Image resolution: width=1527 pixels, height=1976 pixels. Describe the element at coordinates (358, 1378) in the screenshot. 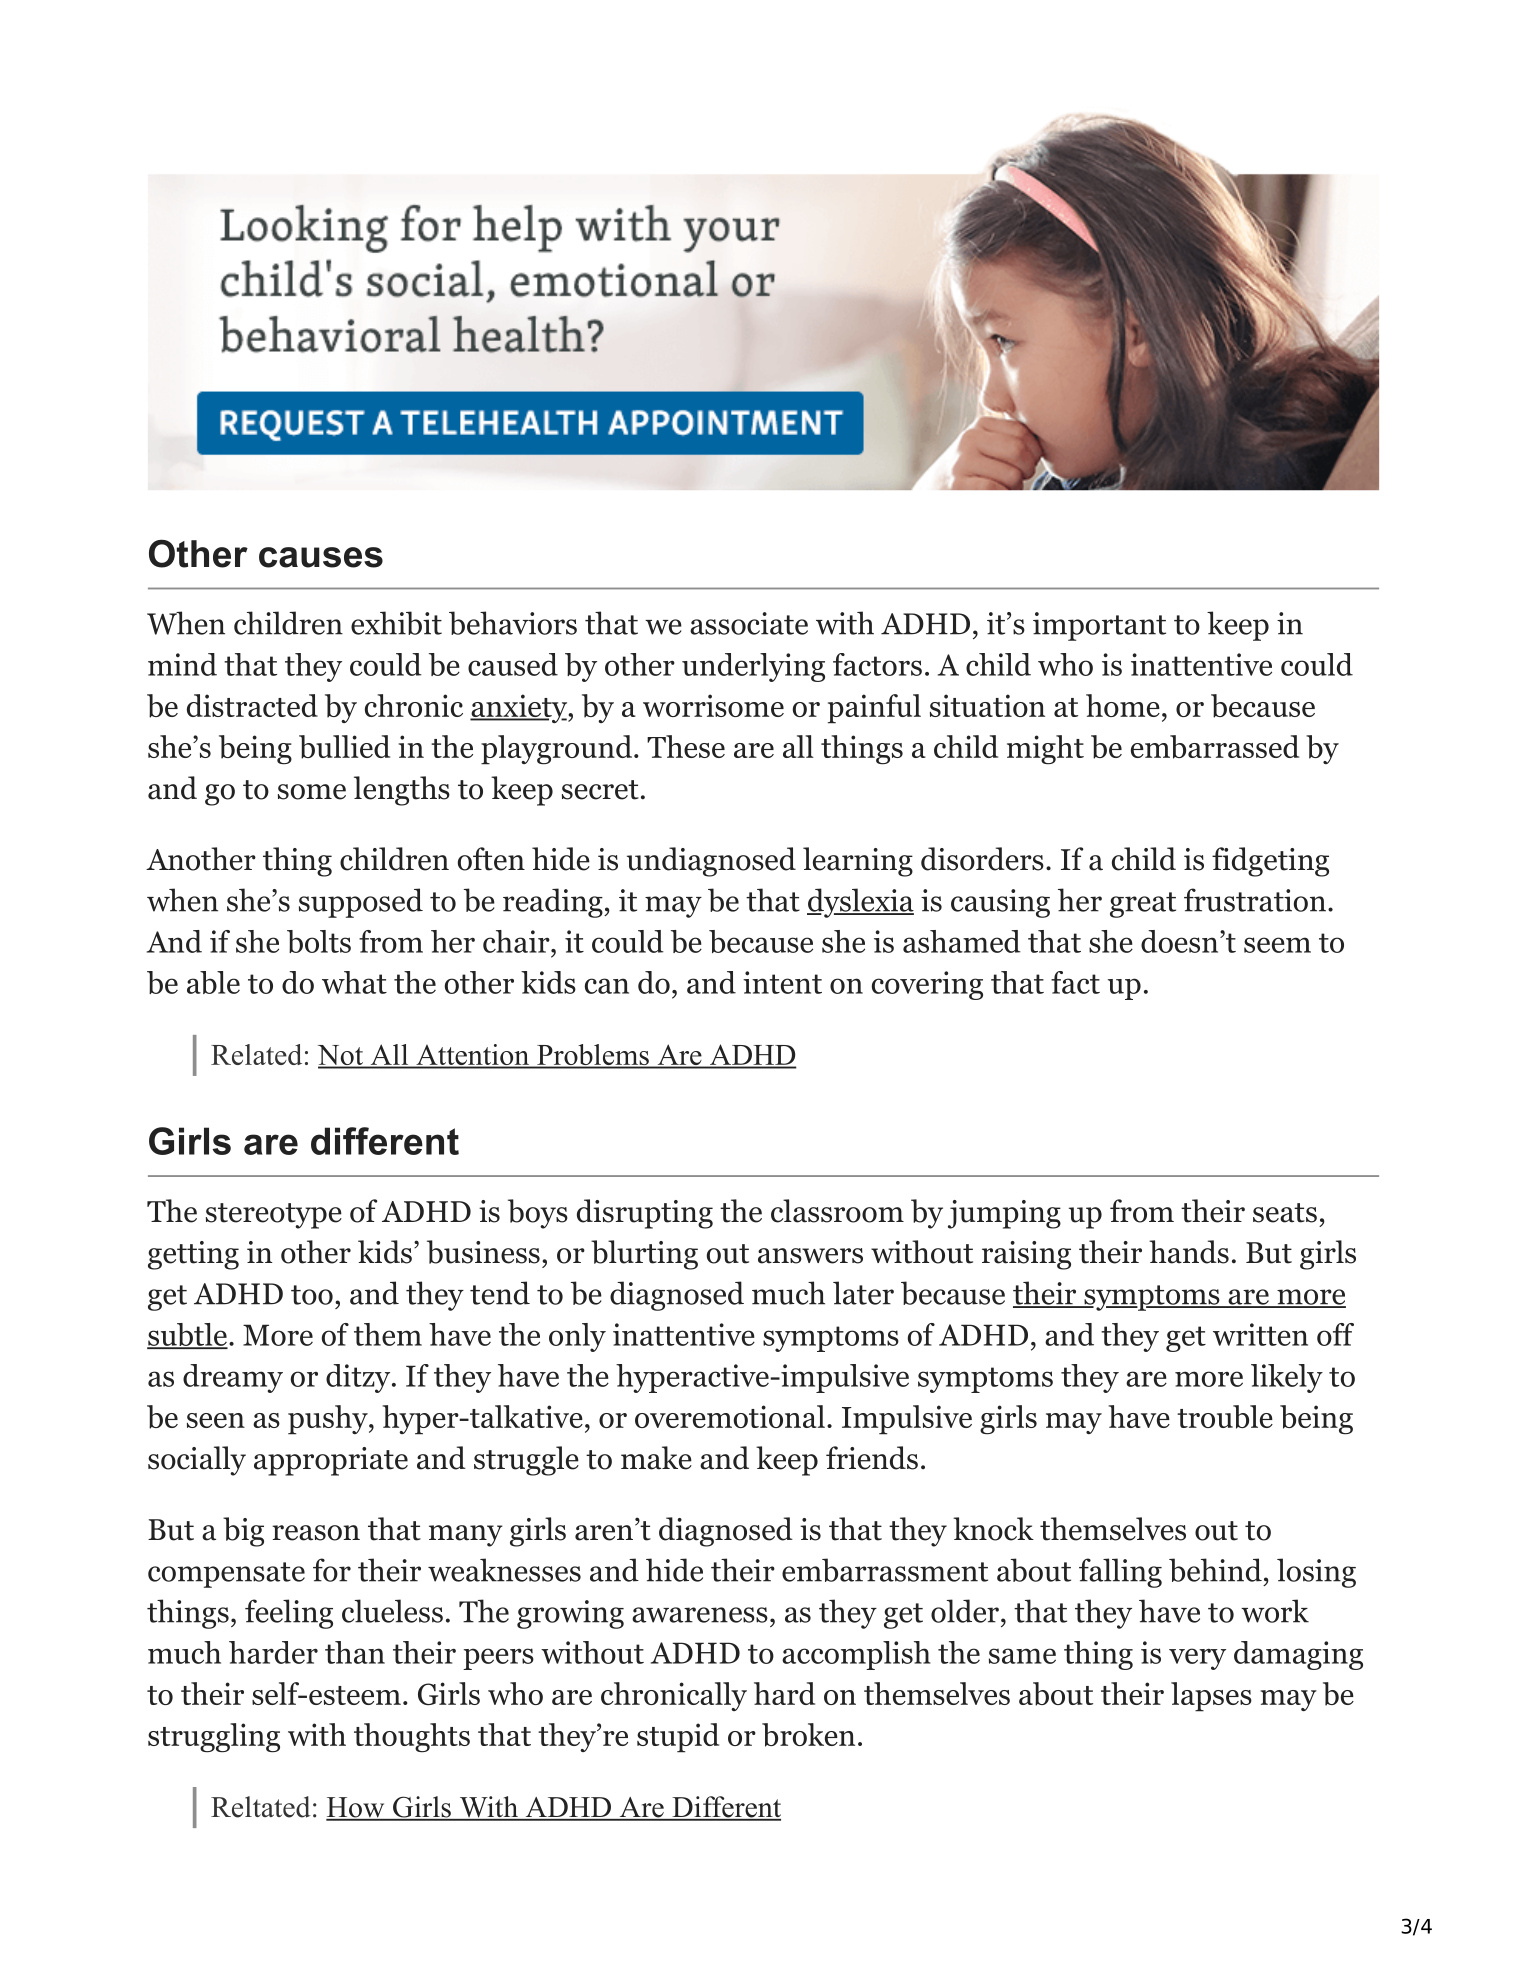

I see `ditzy` at that location.
